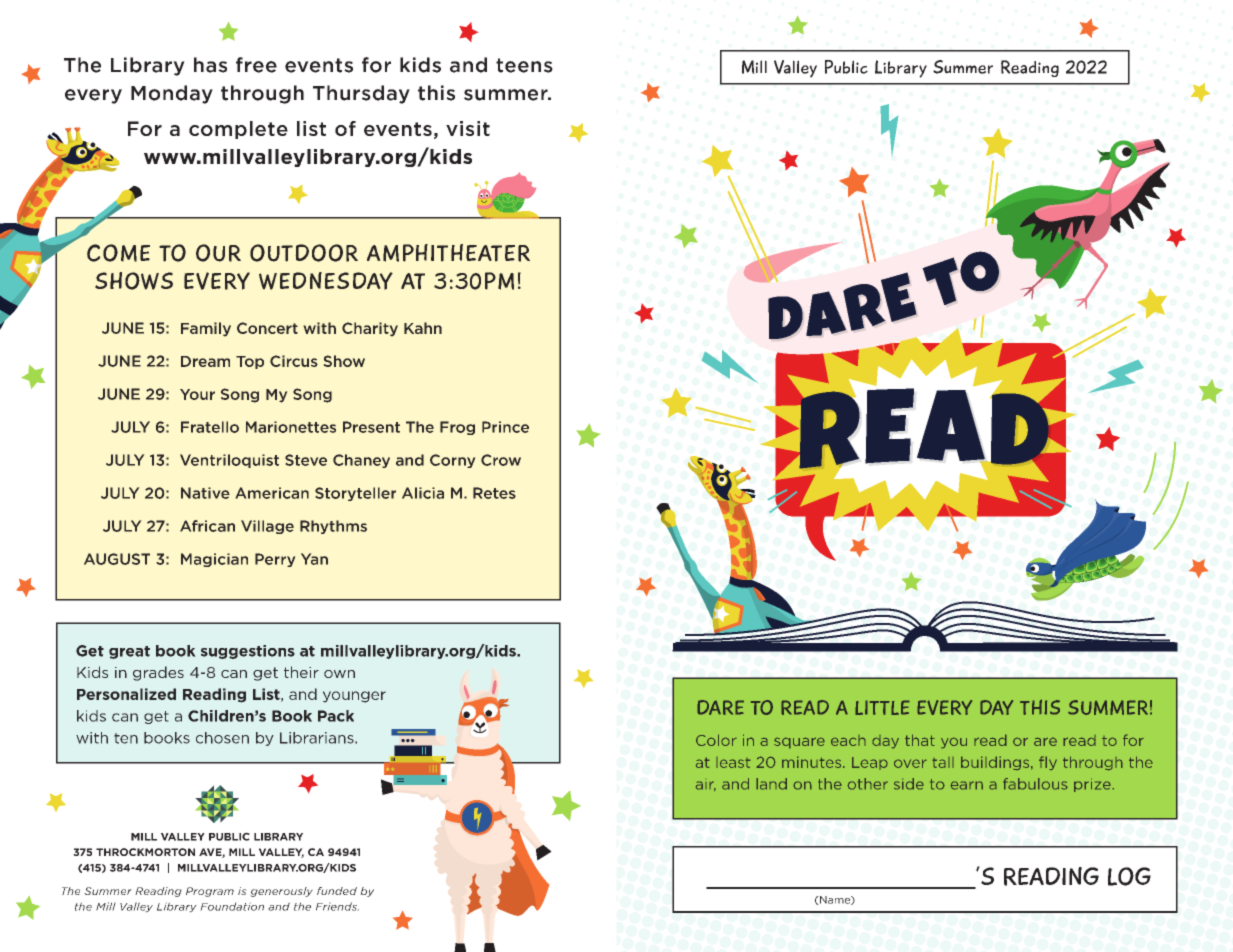 This image has width=1233, height=952. What do you see at coordinates (1129, 876) in the image?
I see `LOG` at bounding box center [1129, 876].
